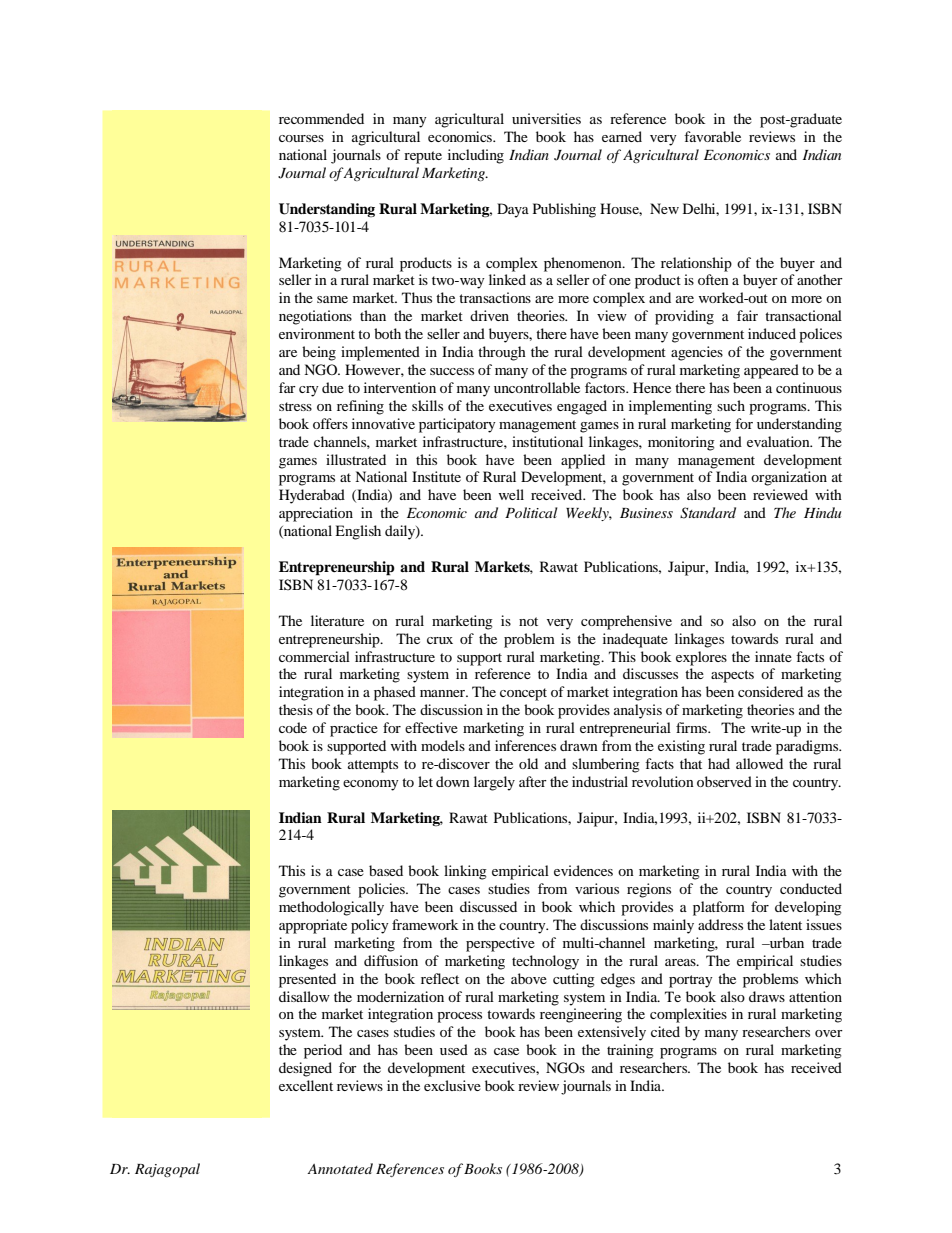 The image size is (952, 1233). Describe the element at coordinates (712, 136) in the screenshot. I see `favorable` at that location.
